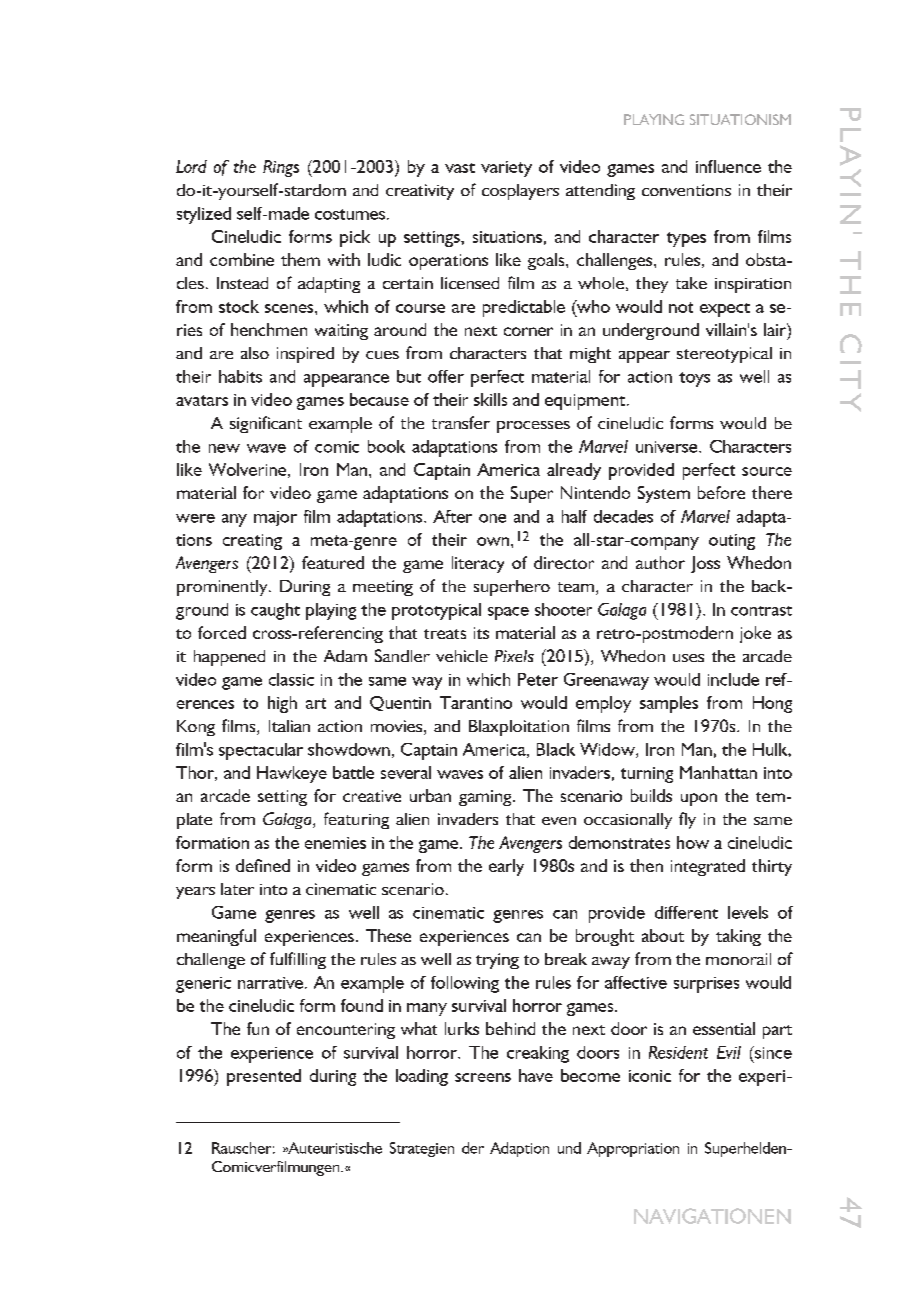 This screenshot has width=924, height=1308. I want to click on influence, so click(728, 166).
